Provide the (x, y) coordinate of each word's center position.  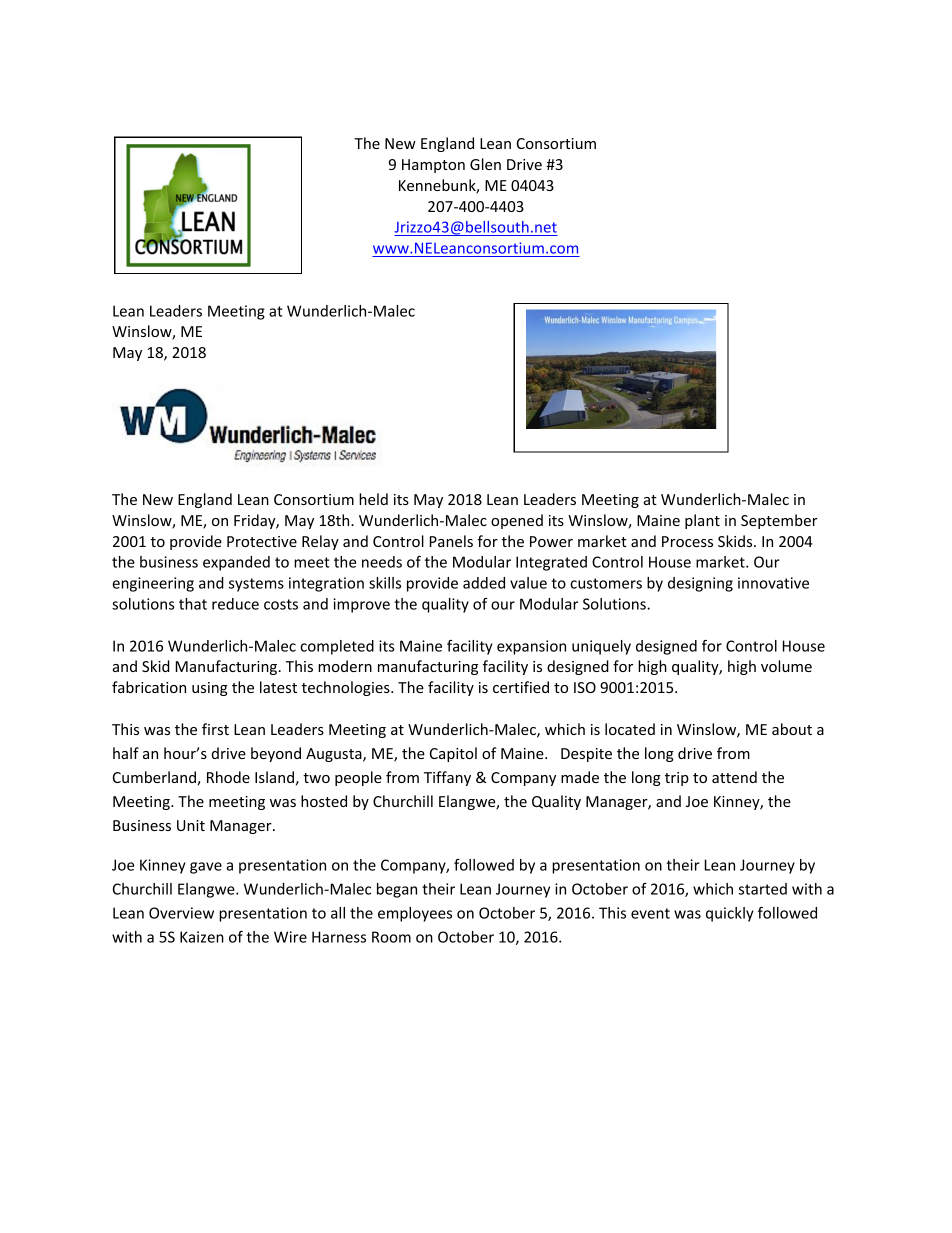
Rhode (228, 777)
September (779, 521)
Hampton (433, 166)
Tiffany (447, 778)
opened (517, 521)
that (193, 604)
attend (734, 777)
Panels (451, 541)
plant (702, 521)
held (373, 499)
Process (687, 541)
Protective (262, 541)
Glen (485, 164)
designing (700, 584)
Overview (181, 913)
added (484, 583)
